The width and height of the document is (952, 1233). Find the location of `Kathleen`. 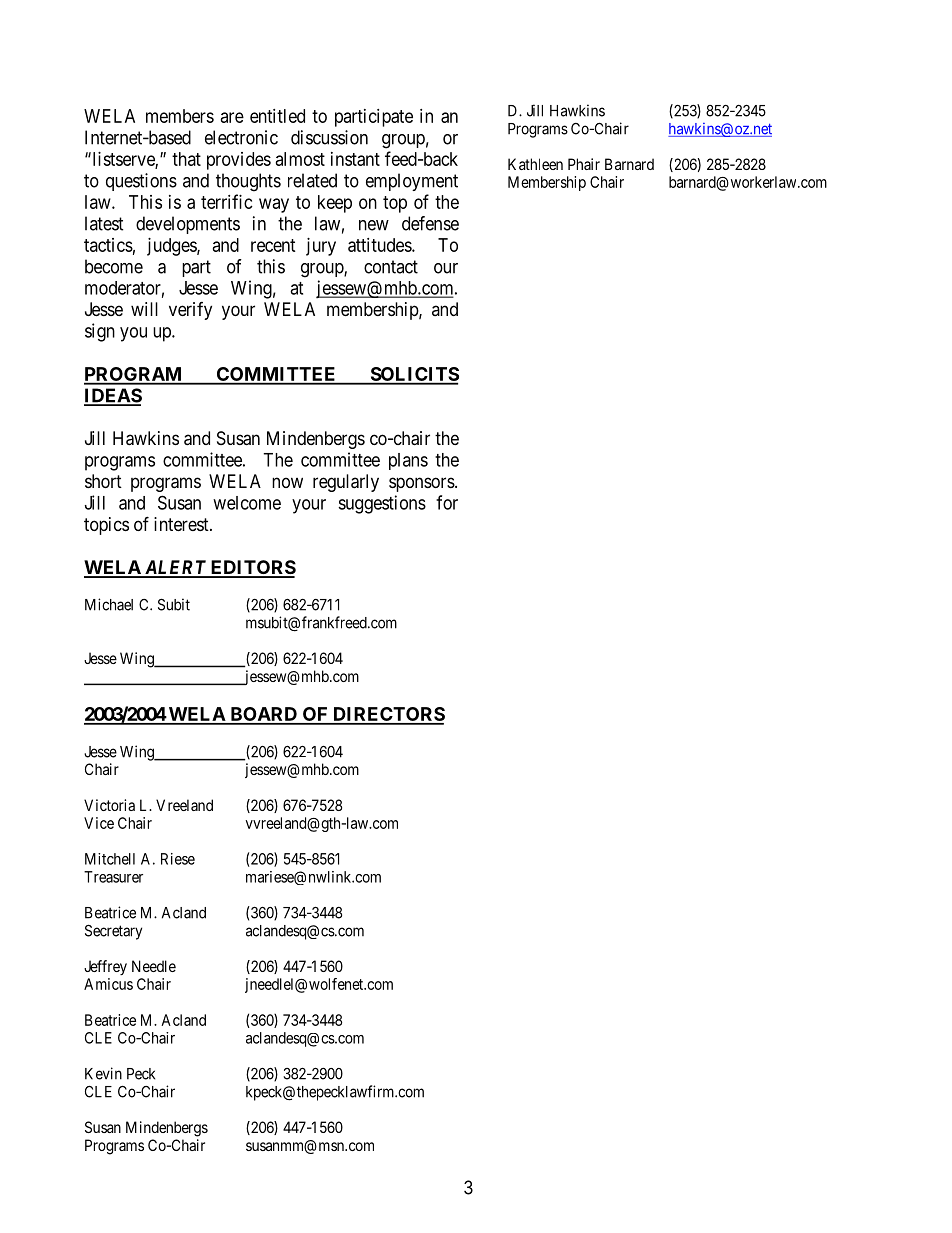

Kathleen is located at coordinates (535, 164).
